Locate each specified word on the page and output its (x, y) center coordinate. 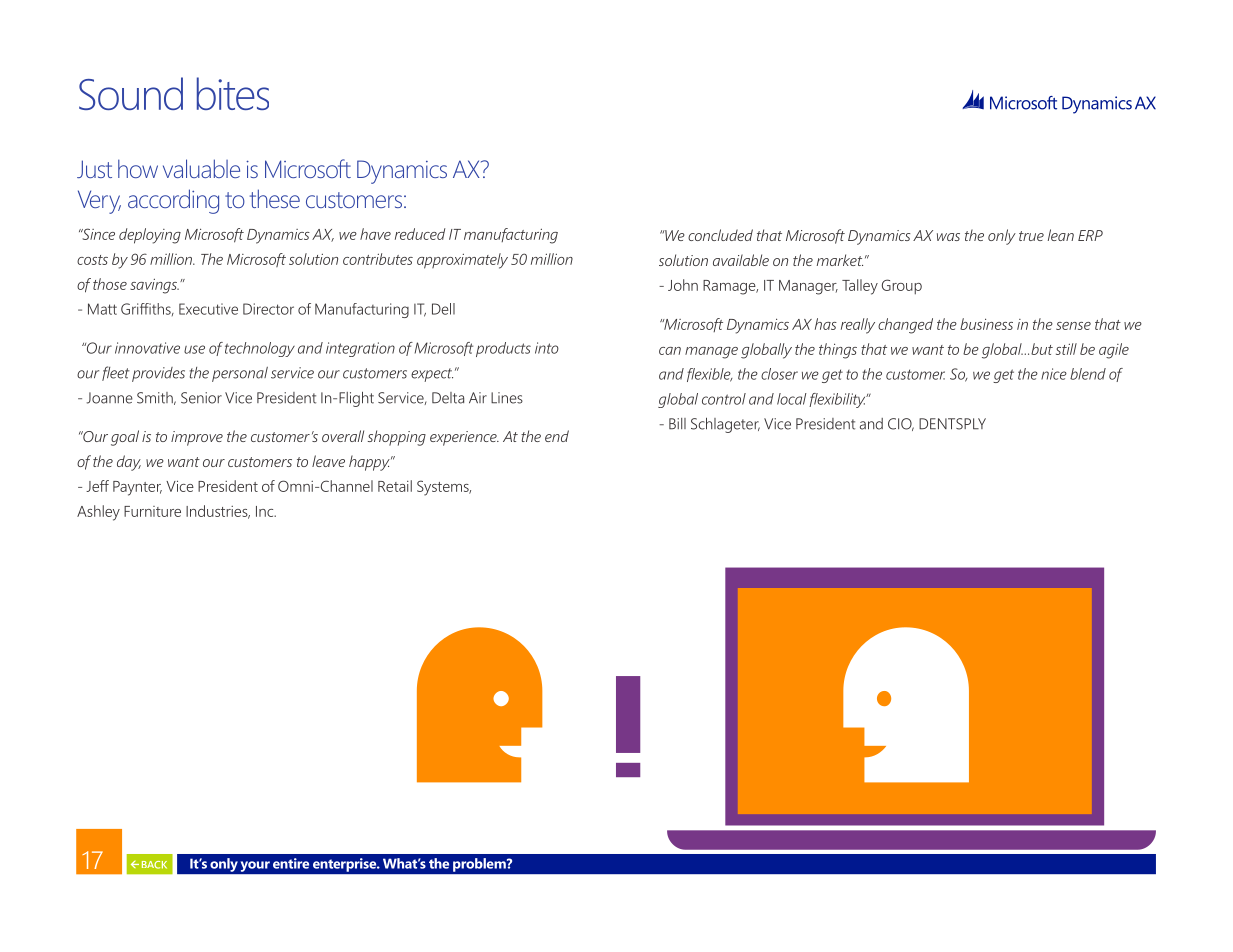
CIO (901, 424)
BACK (154, 865)
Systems (444, 488)
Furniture (152, 511)
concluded (720, 235)
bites (233, 93)
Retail (395, 486)
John (683, 285)
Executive (208, 309)
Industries (218, 512)
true (1031, 236)
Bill (677, 424)
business (986, 324)
